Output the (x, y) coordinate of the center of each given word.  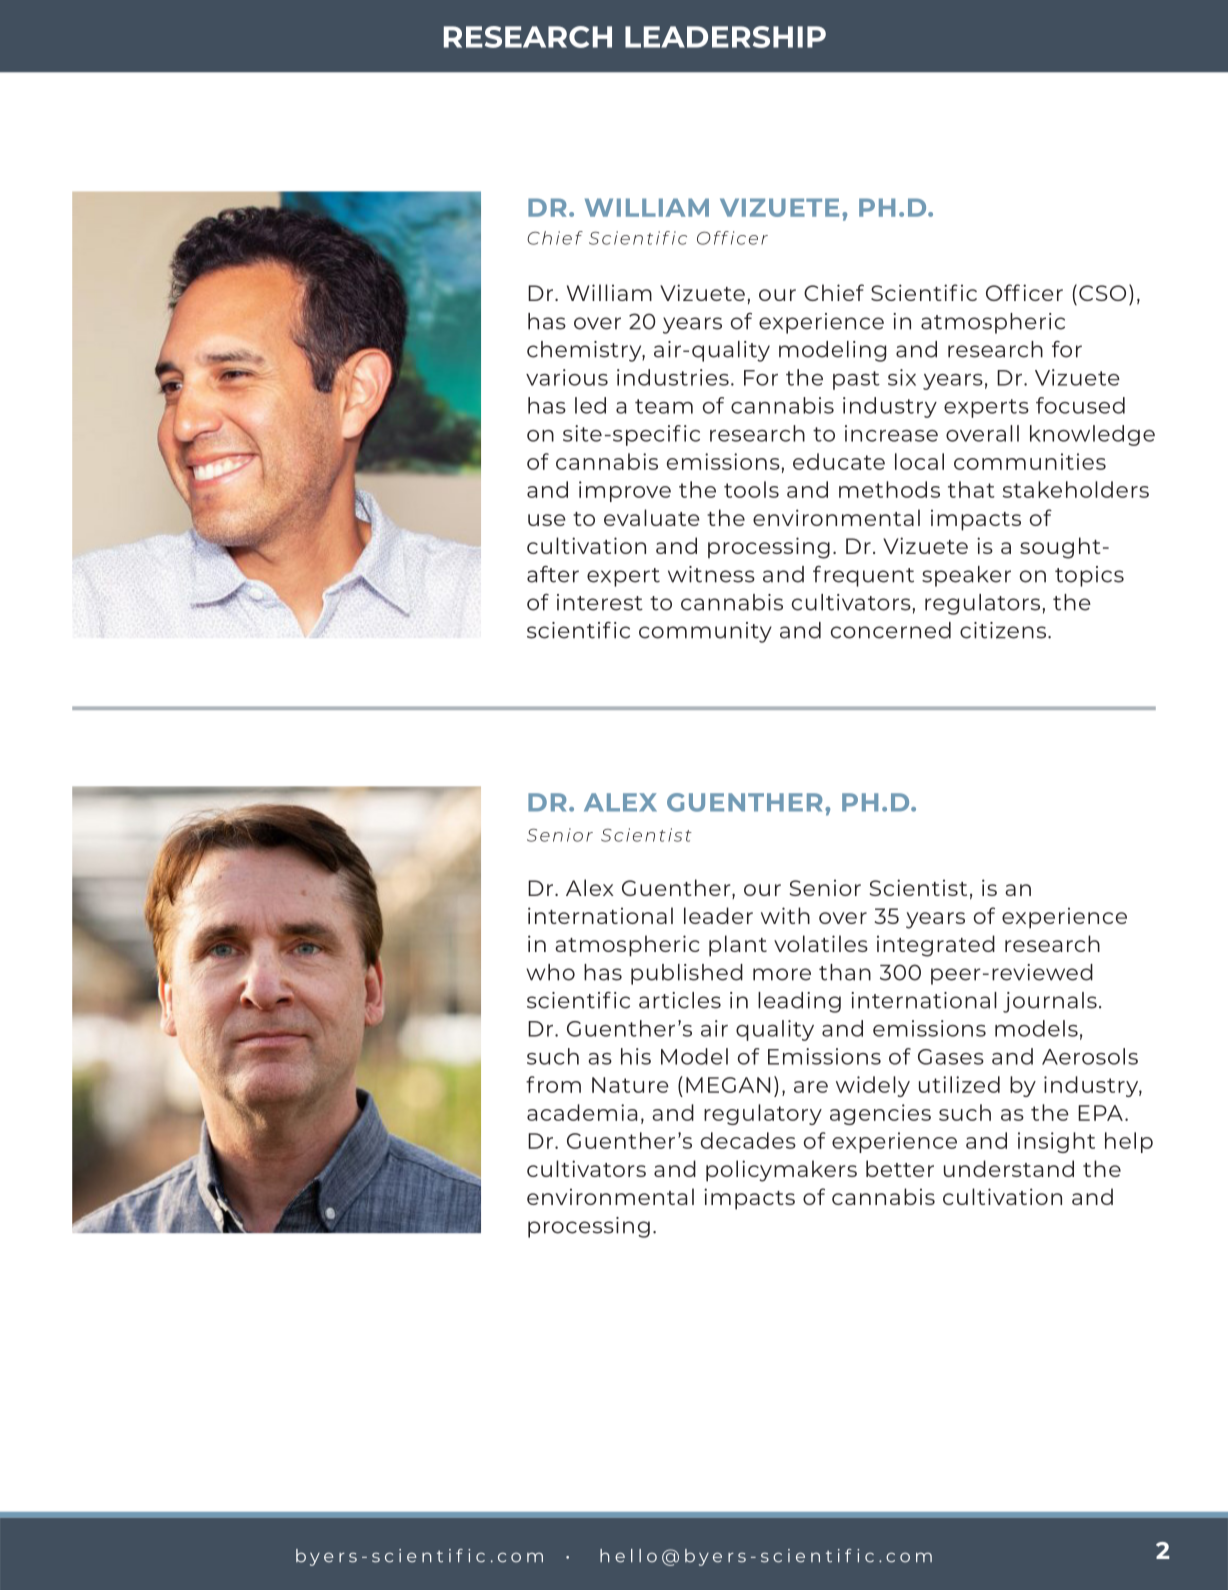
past (856, 380)
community (705, 632)
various (567, 377)
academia (582, 1112)
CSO (1102, 293)
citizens (1004, 630)
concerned (891, 630)
